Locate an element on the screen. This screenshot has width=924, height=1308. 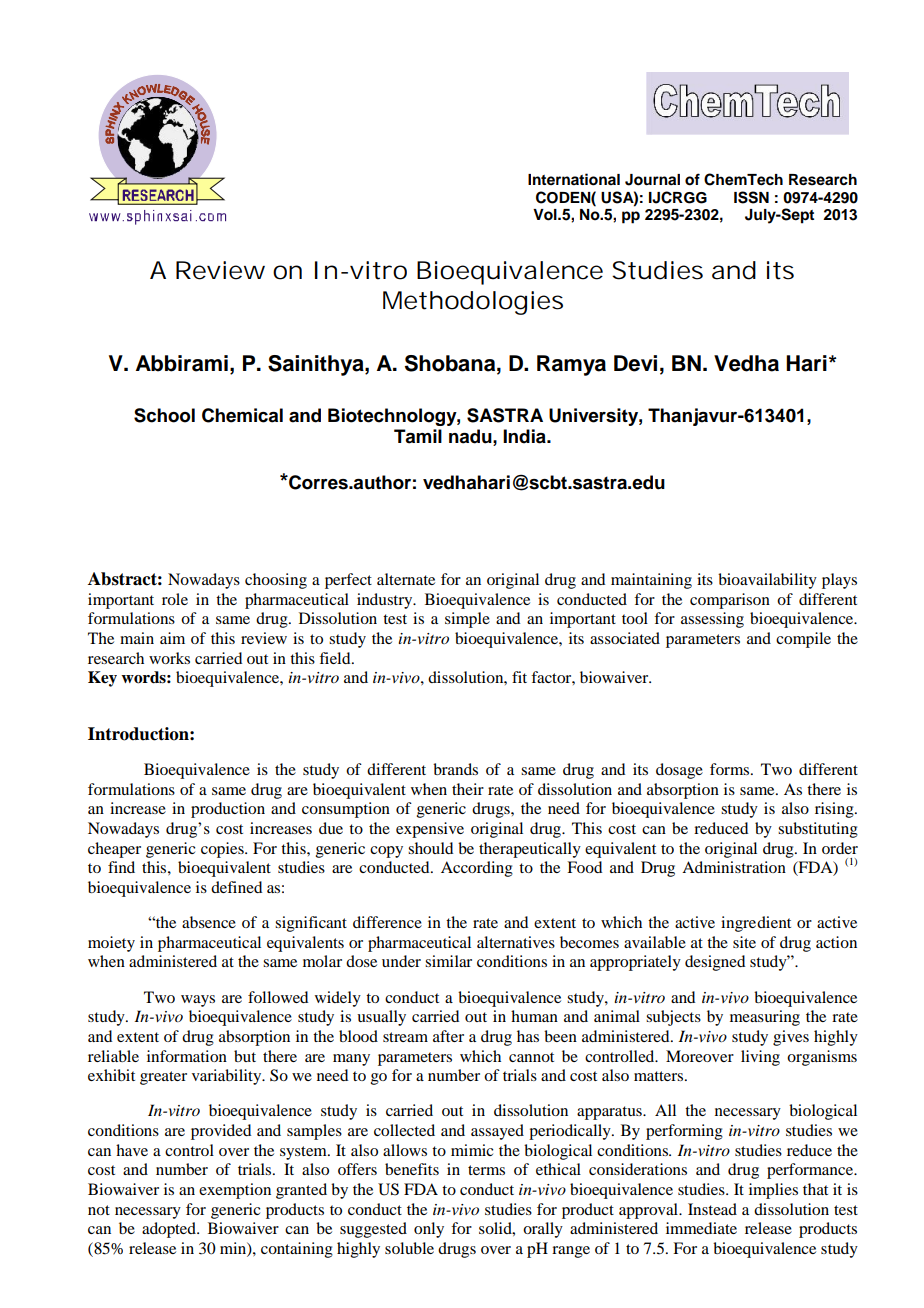
brands is located at coordinates (455, 769).
